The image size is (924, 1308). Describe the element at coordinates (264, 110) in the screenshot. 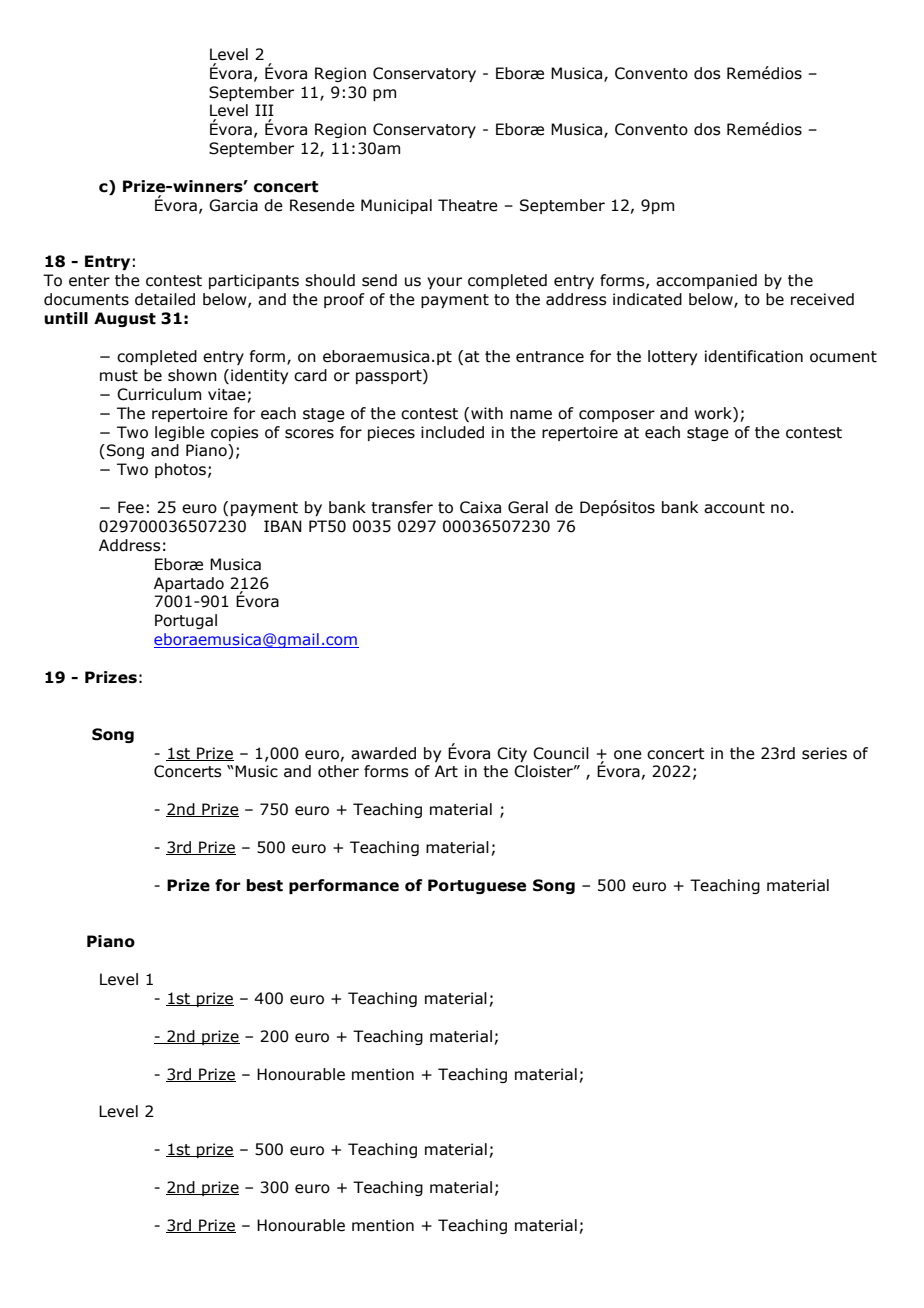

I see `III` at that location.
